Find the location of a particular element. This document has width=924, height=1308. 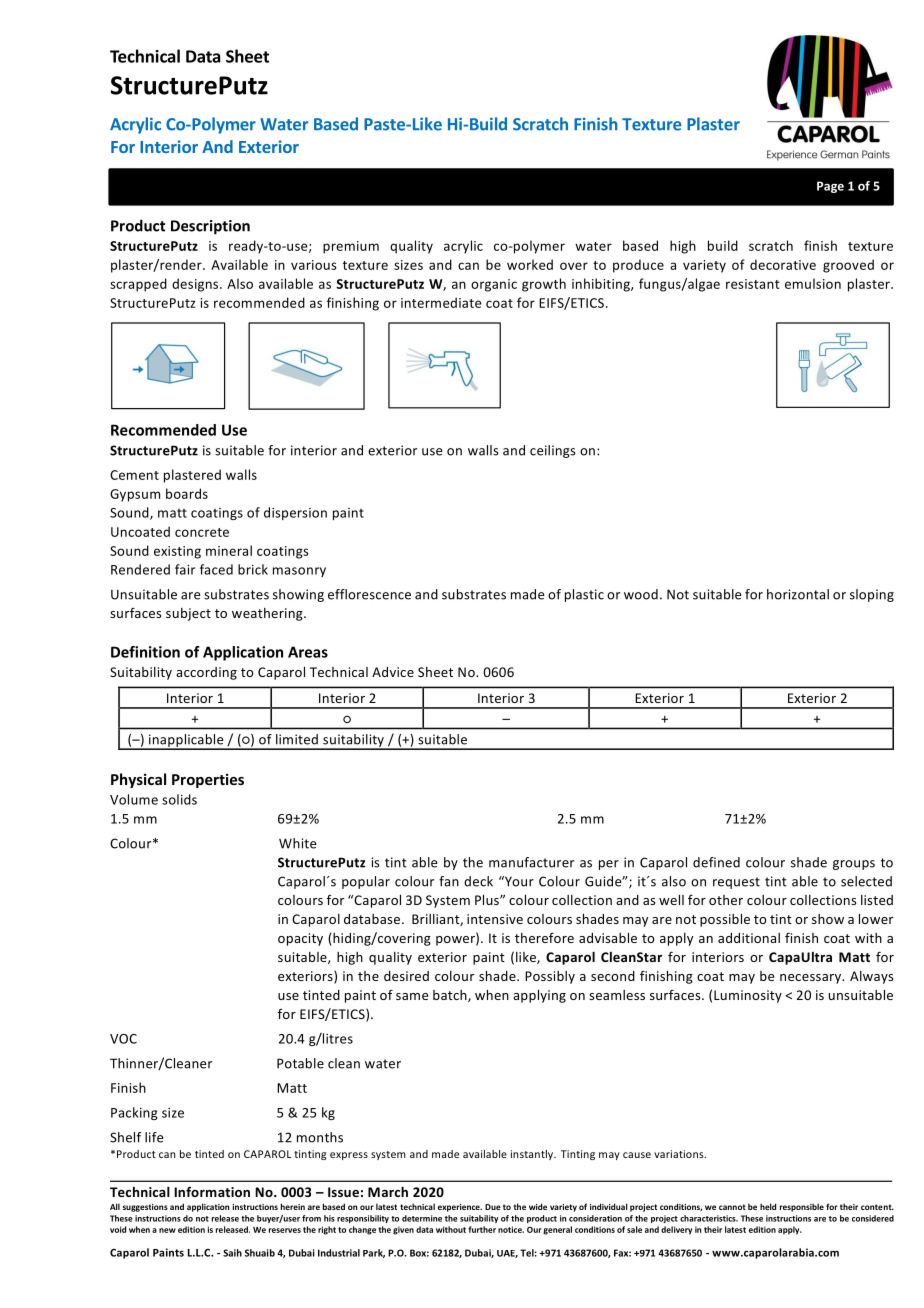

Description is located at coordinates (210, 227).
